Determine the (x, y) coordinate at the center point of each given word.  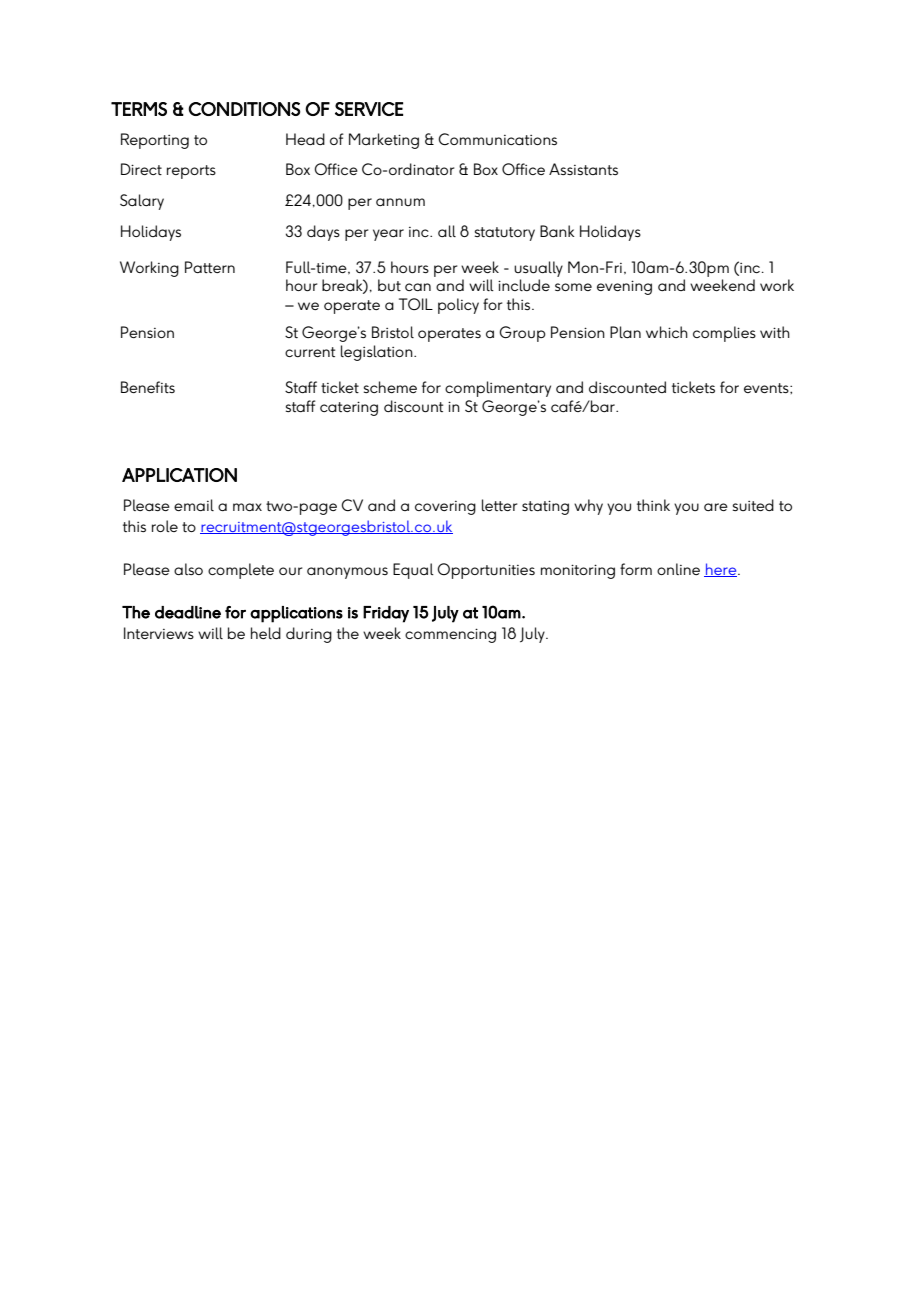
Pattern (210, 267)
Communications (497, 139)
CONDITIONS (244, 109)
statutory (505, 234)
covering (445, 508)
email (194, 505)
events (767, 388)
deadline (188, 612)
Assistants (583, 169)
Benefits (148, 387)
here (721, 570)
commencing (450, 635)
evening (624, 287)
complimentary (498, 389)
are (716, 507)
